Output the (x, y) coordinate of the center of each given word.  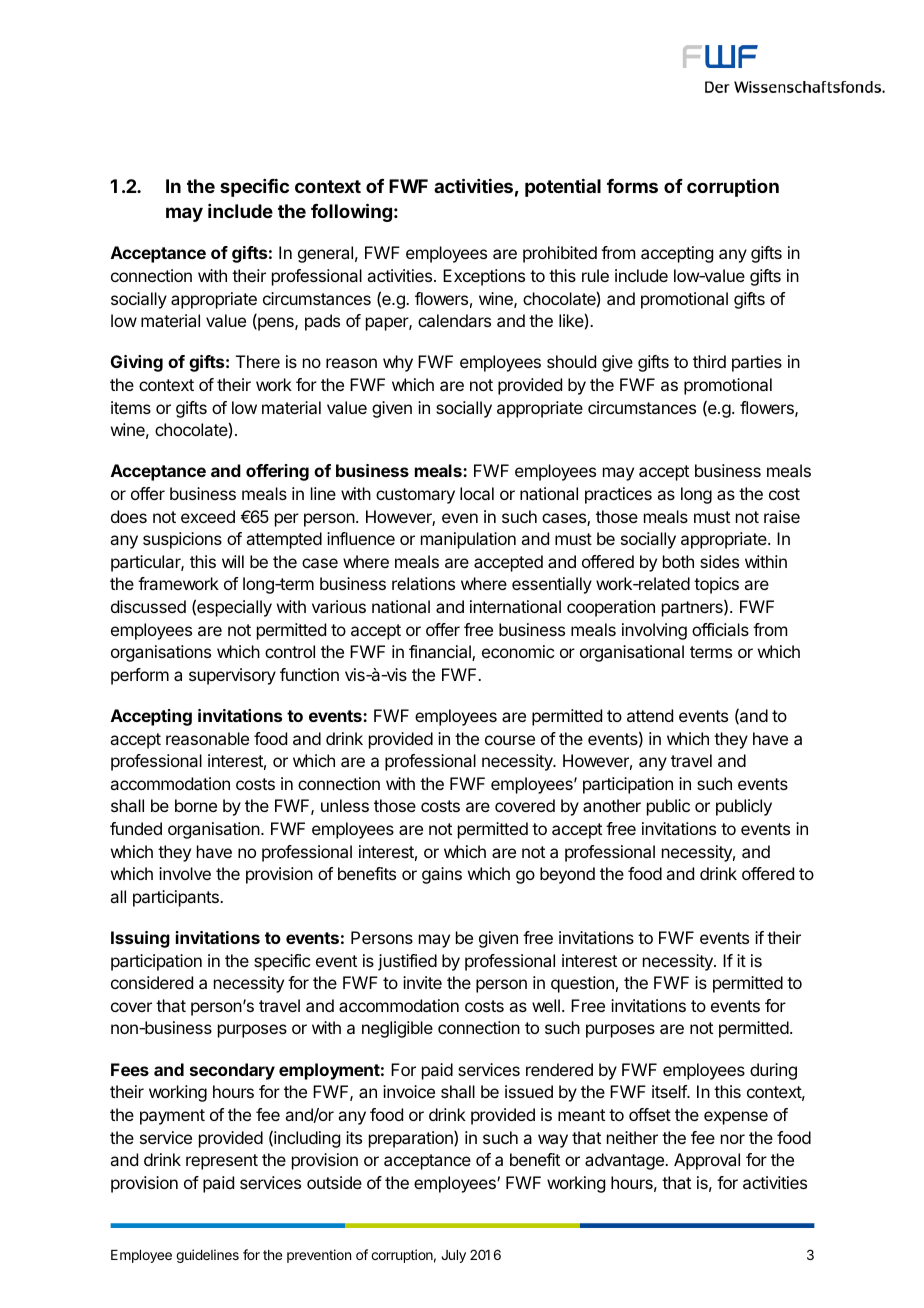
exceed (208, 516)
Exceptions (484, 277)
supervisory (232, 676)
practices (618, 495)
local (477, 493)
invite (422, 982)
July (453, 1256)
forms (632, 186)
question (582, 984)
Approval (707, 1161)
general (325, 254)
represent (222, 1162)
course (510, 740)
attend (650, 715)
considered (152, 982)
